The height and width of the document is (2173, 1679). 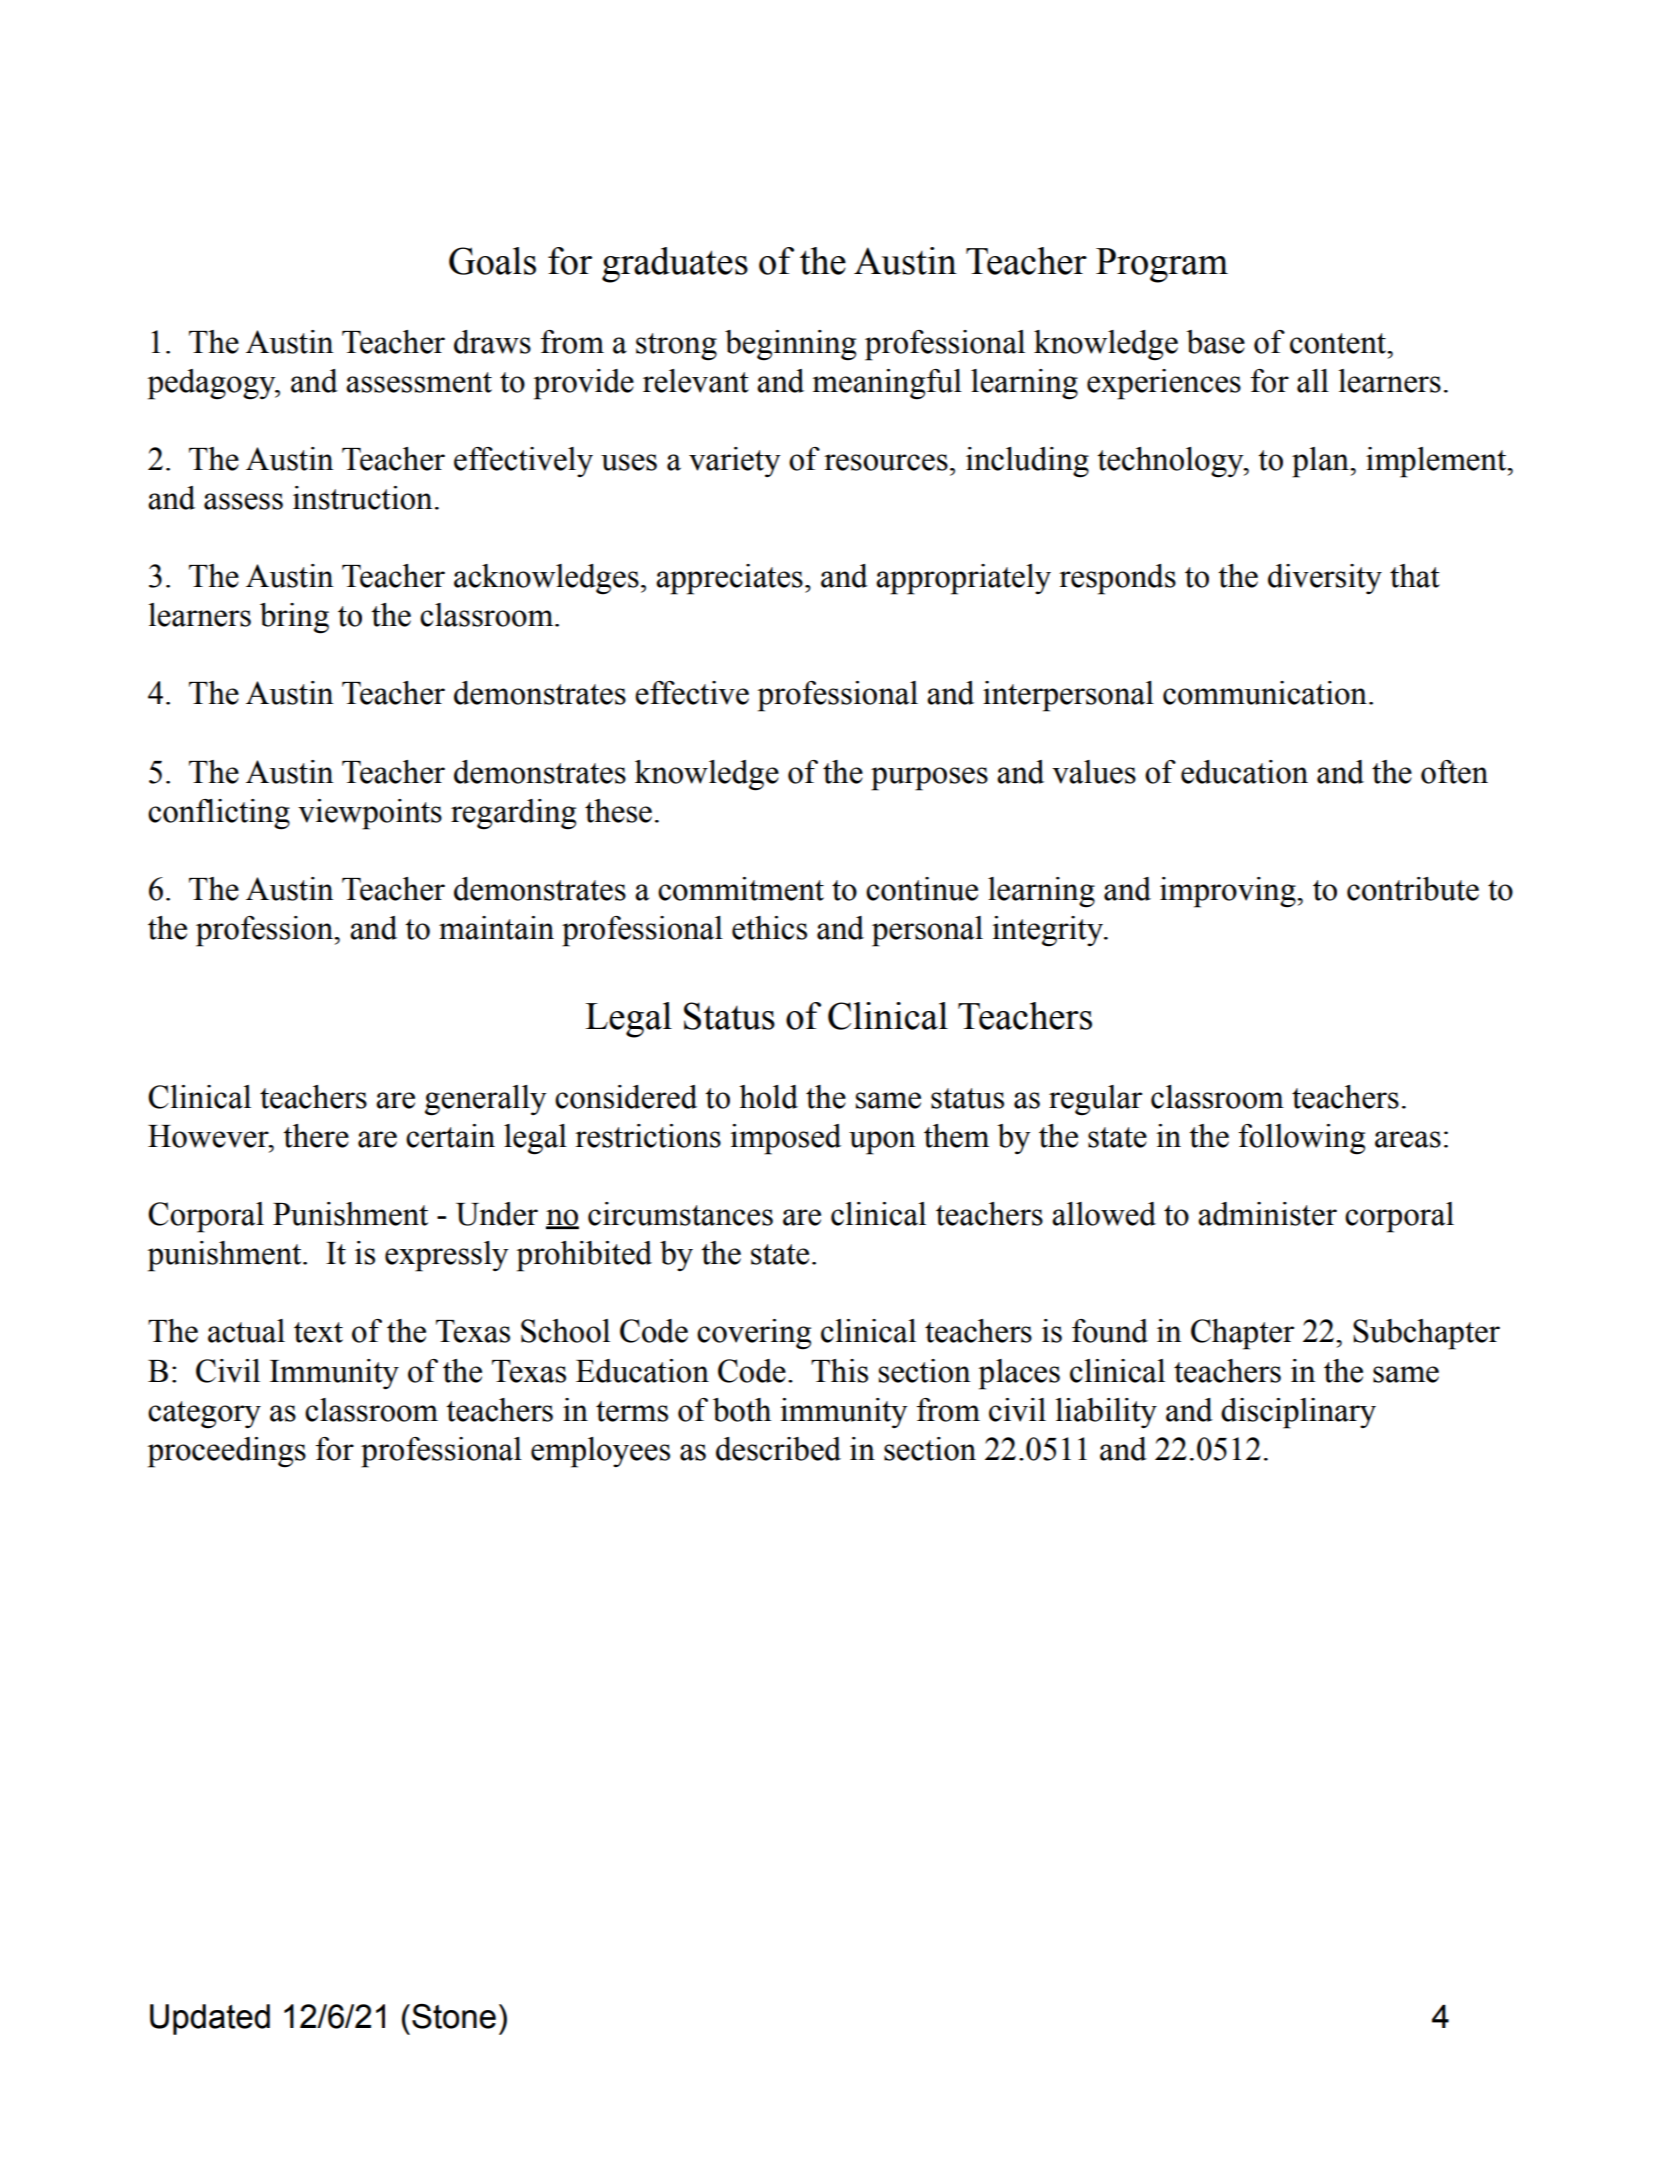 What do you see at coordinates (318, 1332) in the document?
I see `text` at bounding box center [318, 1332].
